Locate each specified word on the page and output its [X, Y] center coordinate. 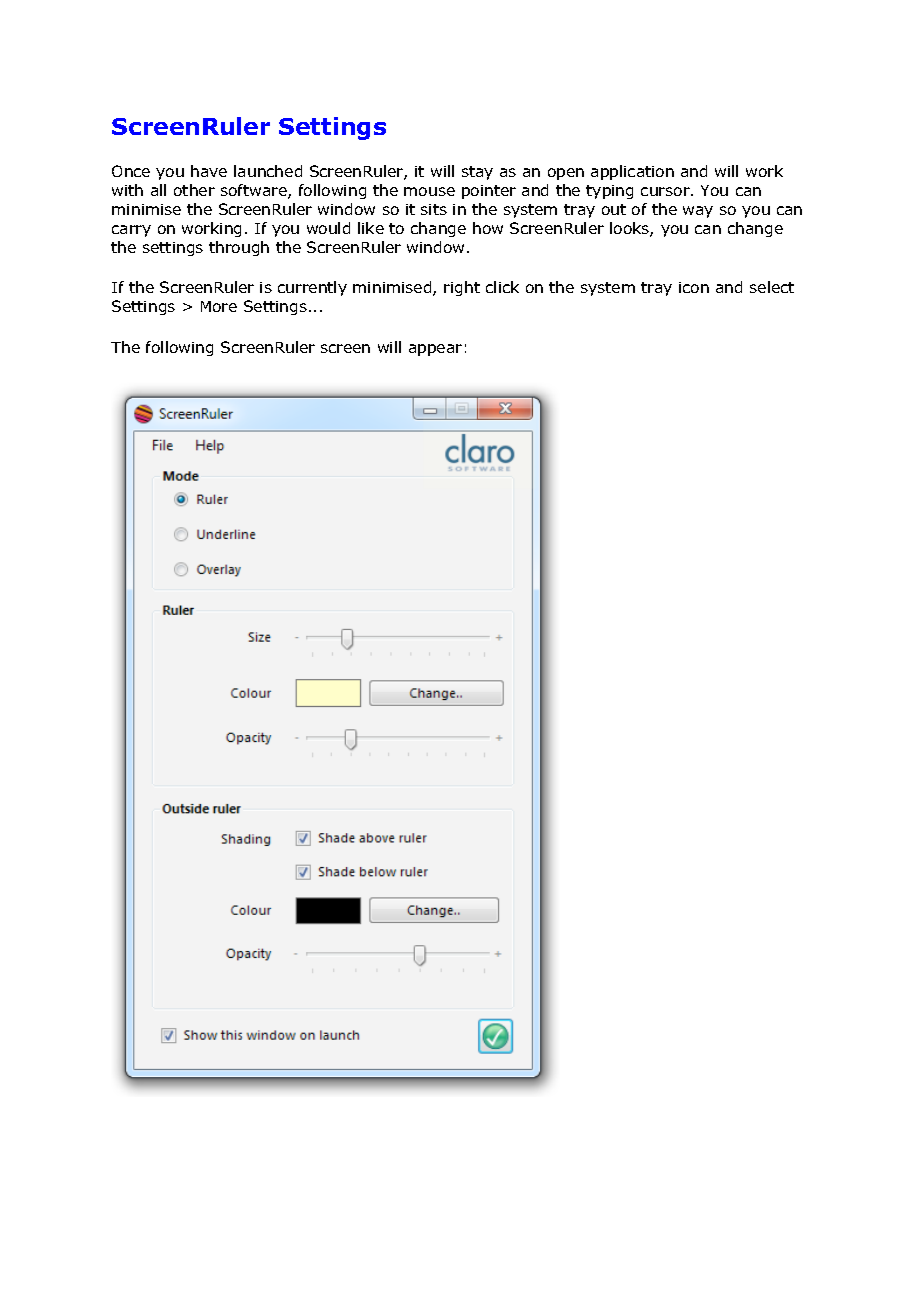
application [632, 172]
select [772, 287]
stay [477, 173]
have [209, 171]
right [462, 288]
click [502, 287]
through [239, 248]
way [698, 212]
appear [435, 350]
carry [131, 231]
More [219, 306]
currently [312, 288]
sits [434, 209]
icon [694, 287]
